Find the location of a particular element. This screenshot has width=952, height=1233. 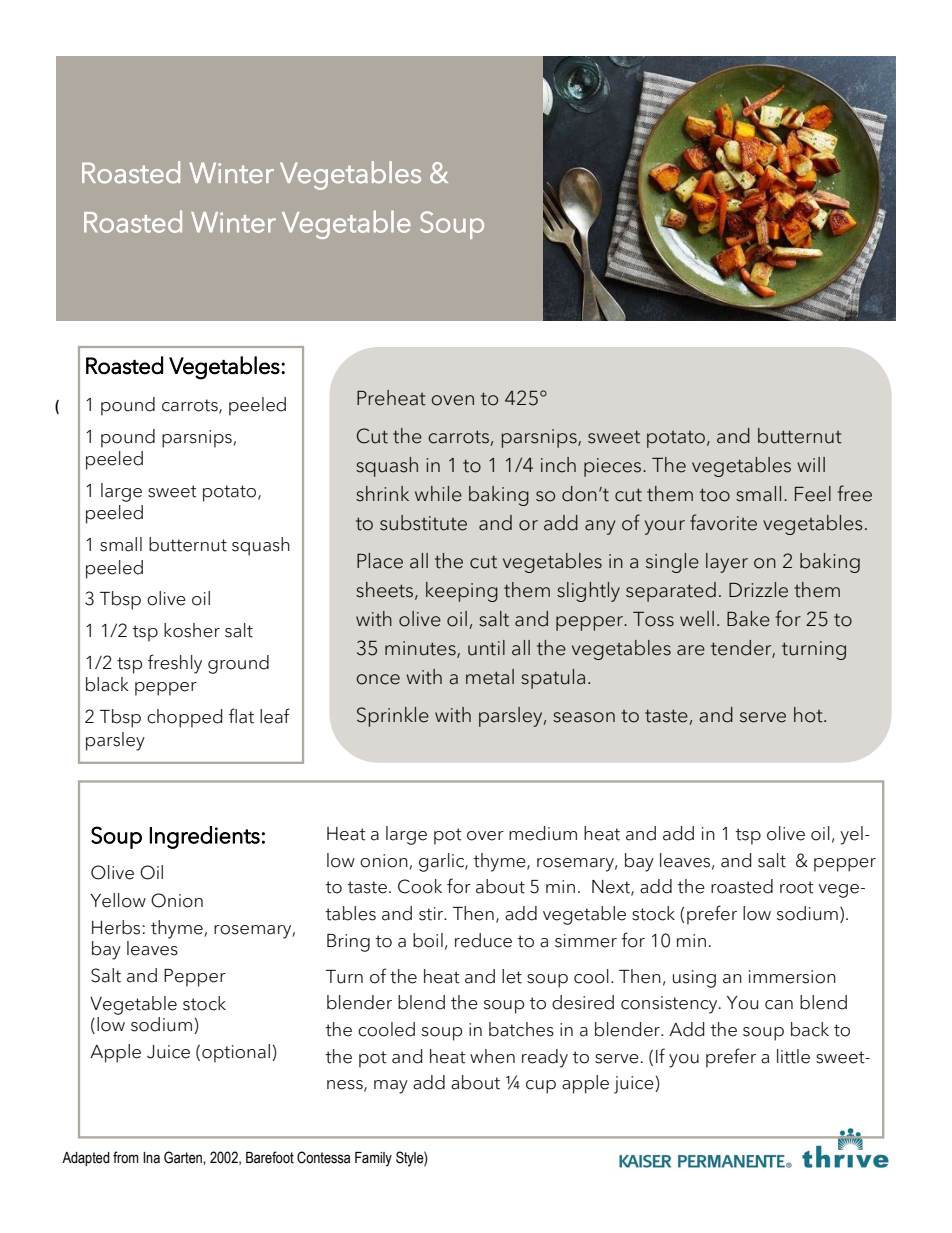

Ina is located at coordinates (151, 1157).
